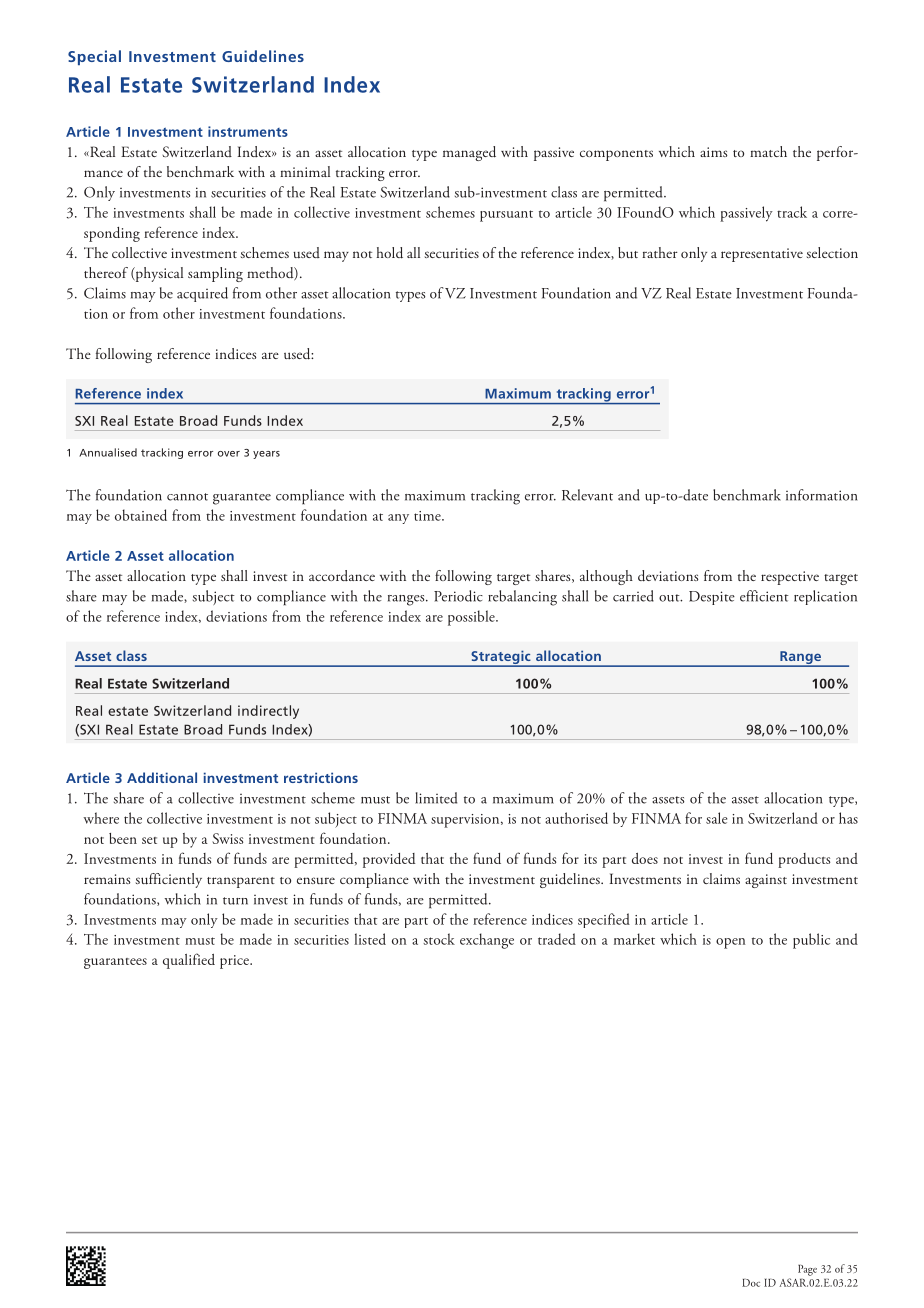 Image resolution: width=924 pixels, height=1308 pixels. I want to click on managed, so click(469, 153).
